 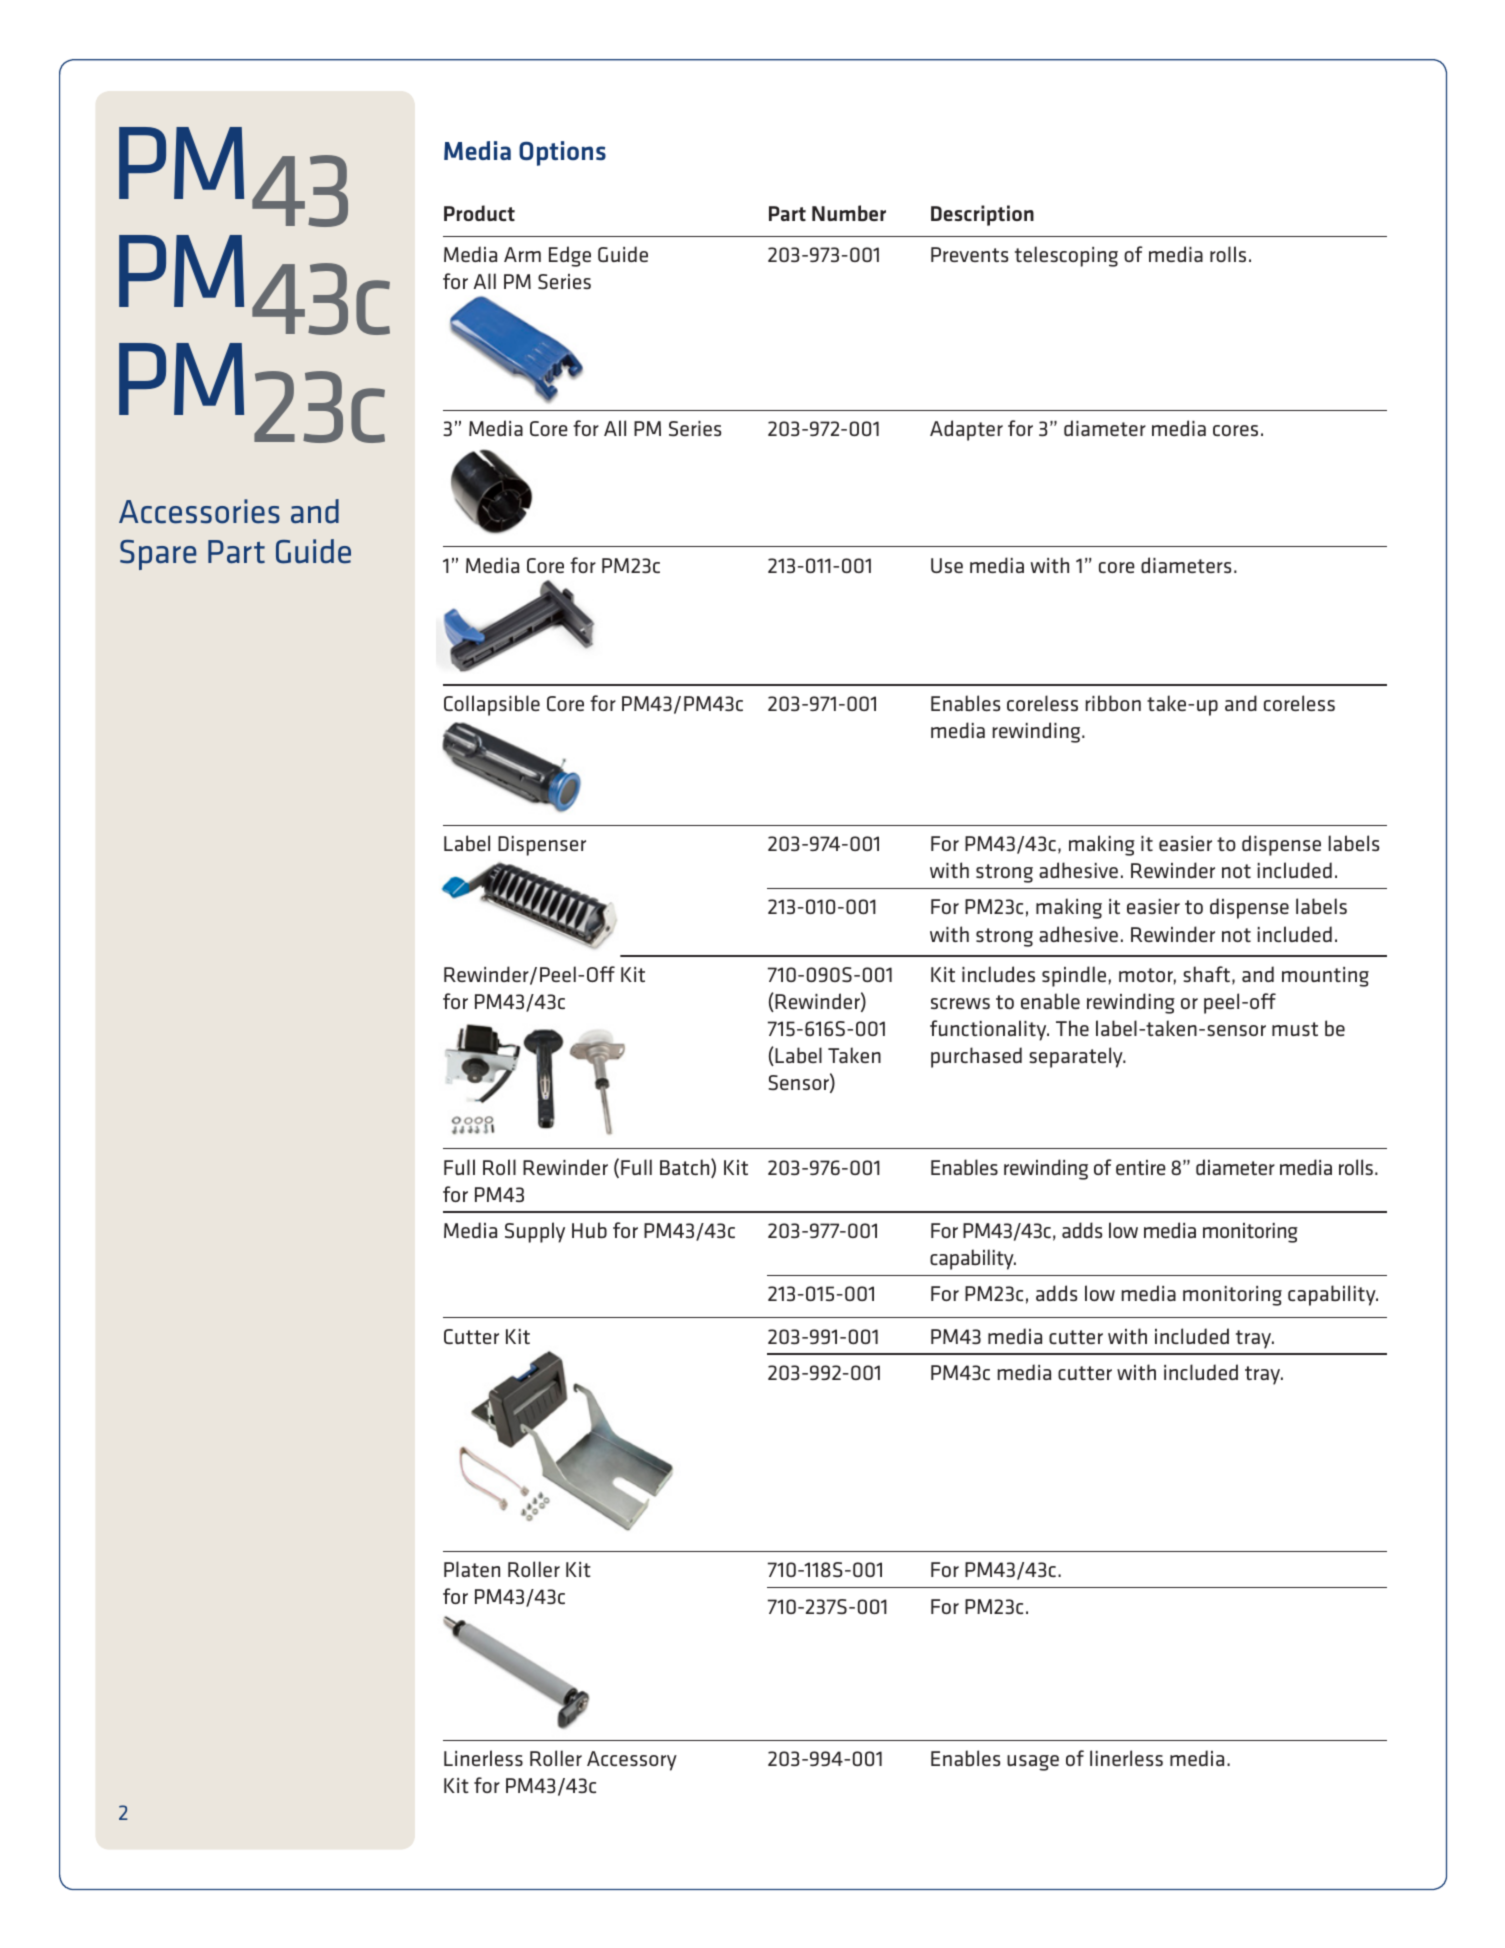 What do you see at coordinates (535, 1232) in the image?
I see `Supply` at bounding box center [535, 1232].
